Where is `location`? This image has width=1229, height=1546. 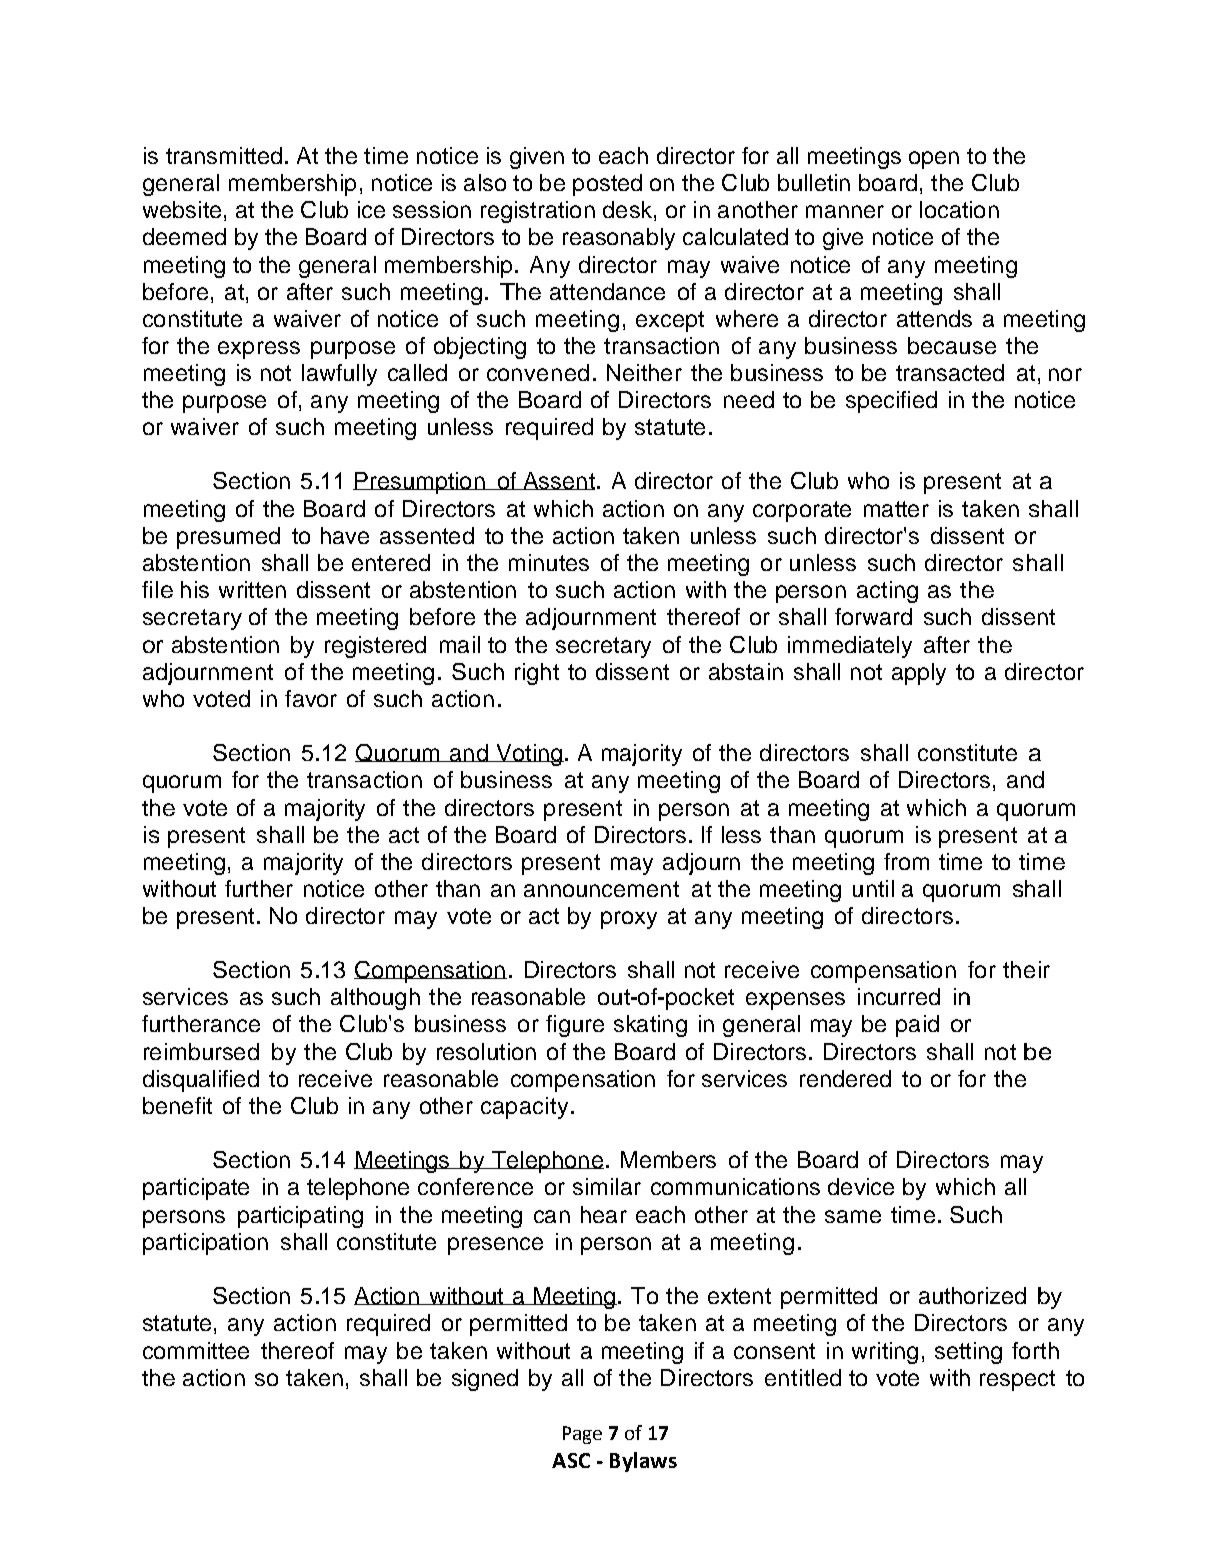 location is located at coordinates (959, 209).
